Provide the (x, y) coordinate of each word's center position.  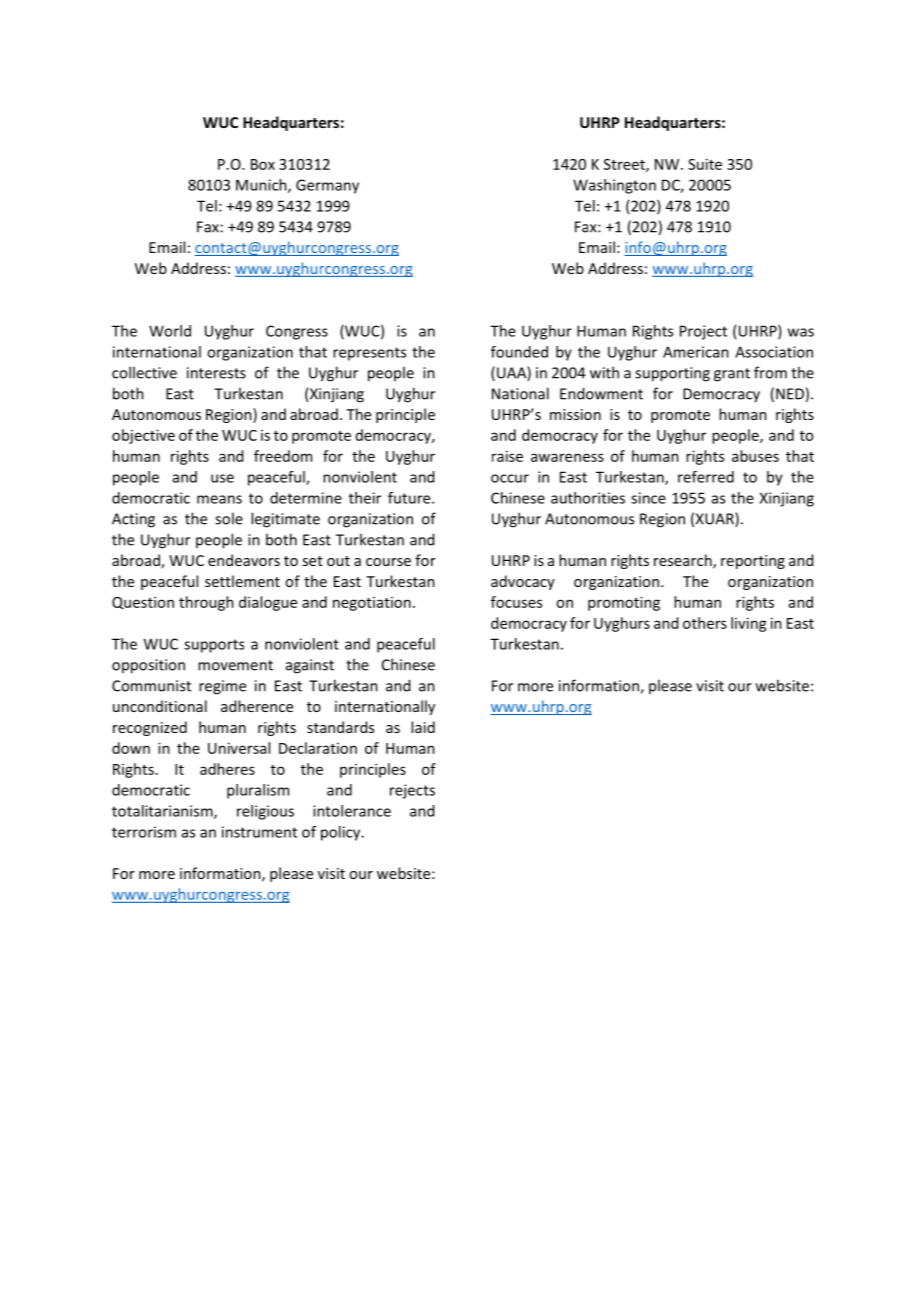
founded (519, 352)
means (219, 499)
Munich (262, 186)
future (410, 498)
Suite (705, 164)
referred (706, 477)
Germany (327, 186)
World (170, 331)
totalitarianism (163, 812)
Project (703, 332)
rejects (412, 791)
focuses (516, 602)
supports (214, 646)
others (705, 623)
